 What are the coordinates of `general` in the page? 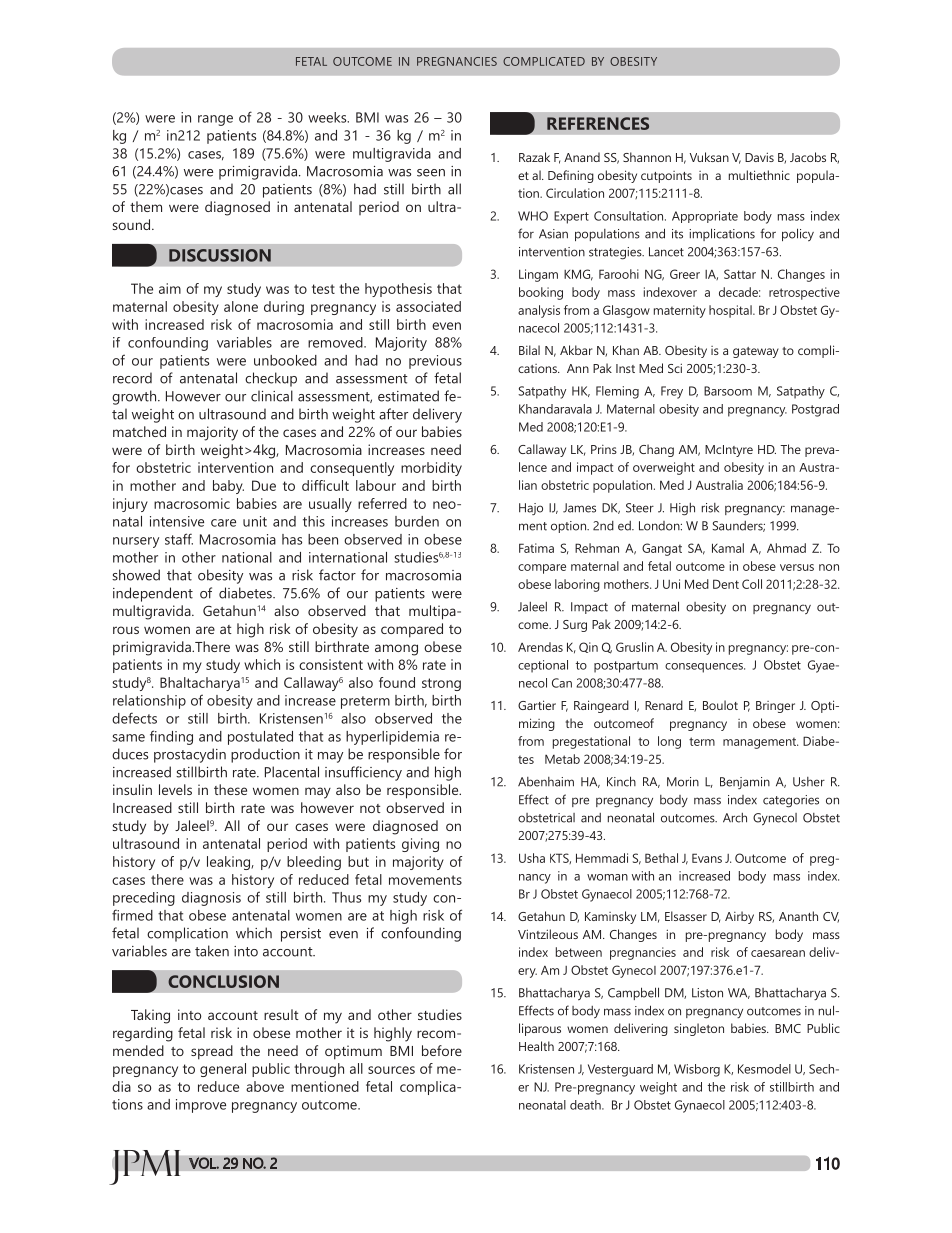 It's located at (223, 1070).
